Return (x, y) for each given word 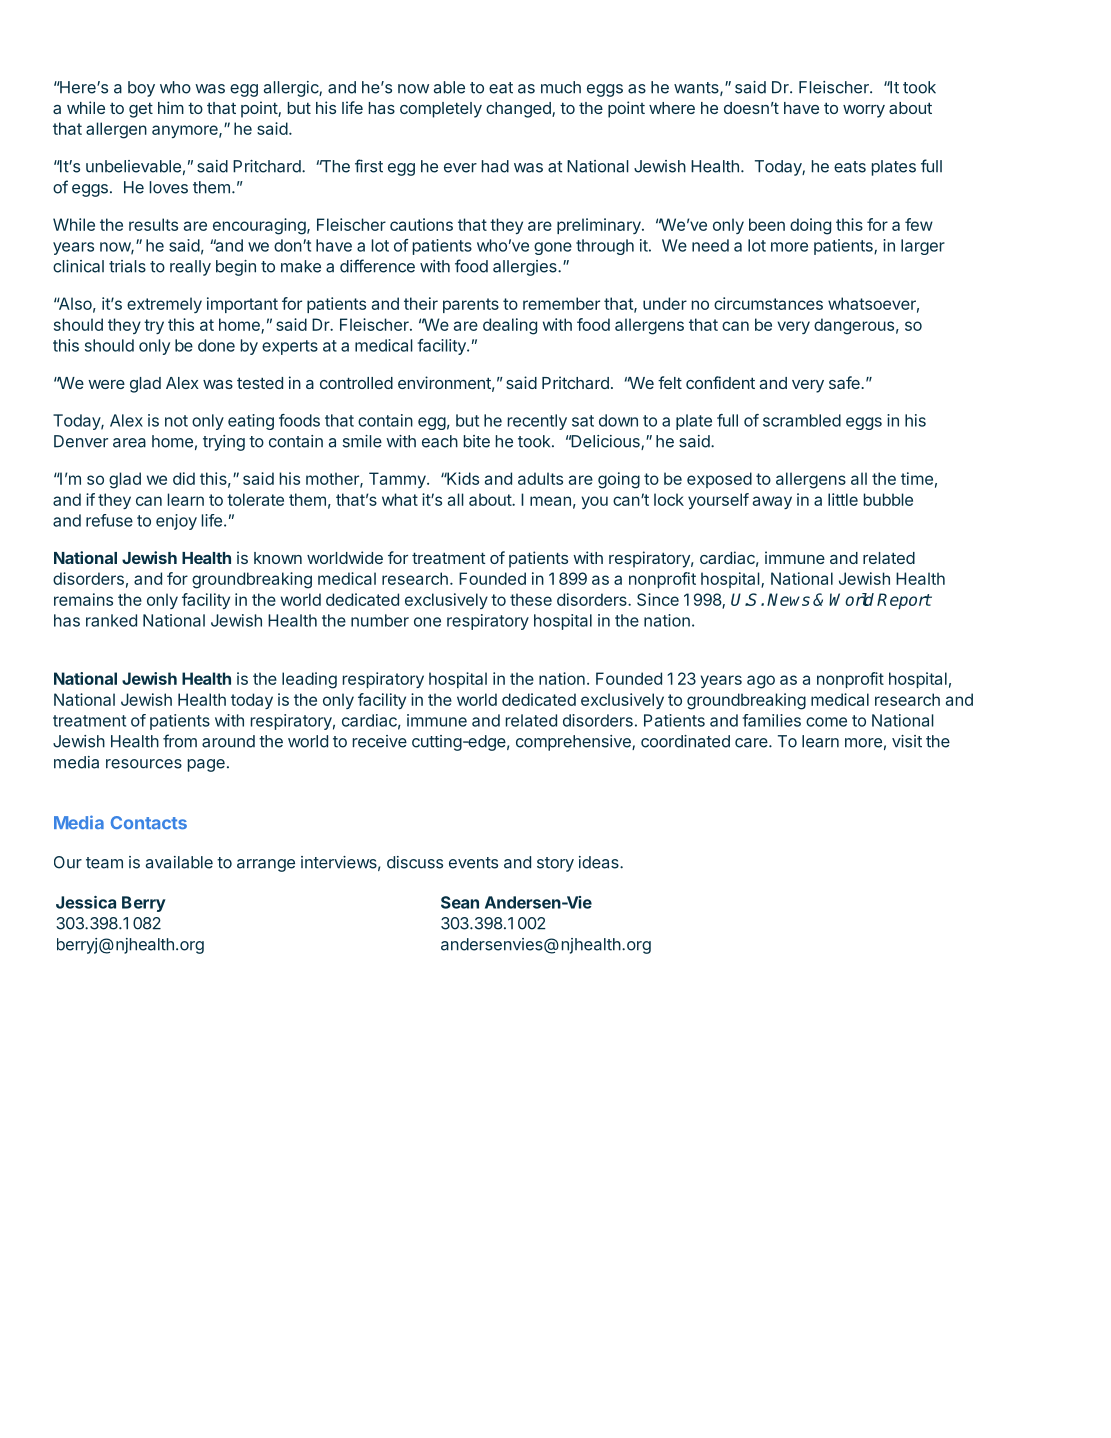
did (184, 478)
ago (761, 682)
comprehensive (574, 743)
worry (864, 111)
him (171, 107)
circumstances (768, 303)
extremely (164, 305)
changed (519, 110)
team (104, 863)
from (180, 741)
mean (550, 501)
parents (471, 305)
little (843, 499)
